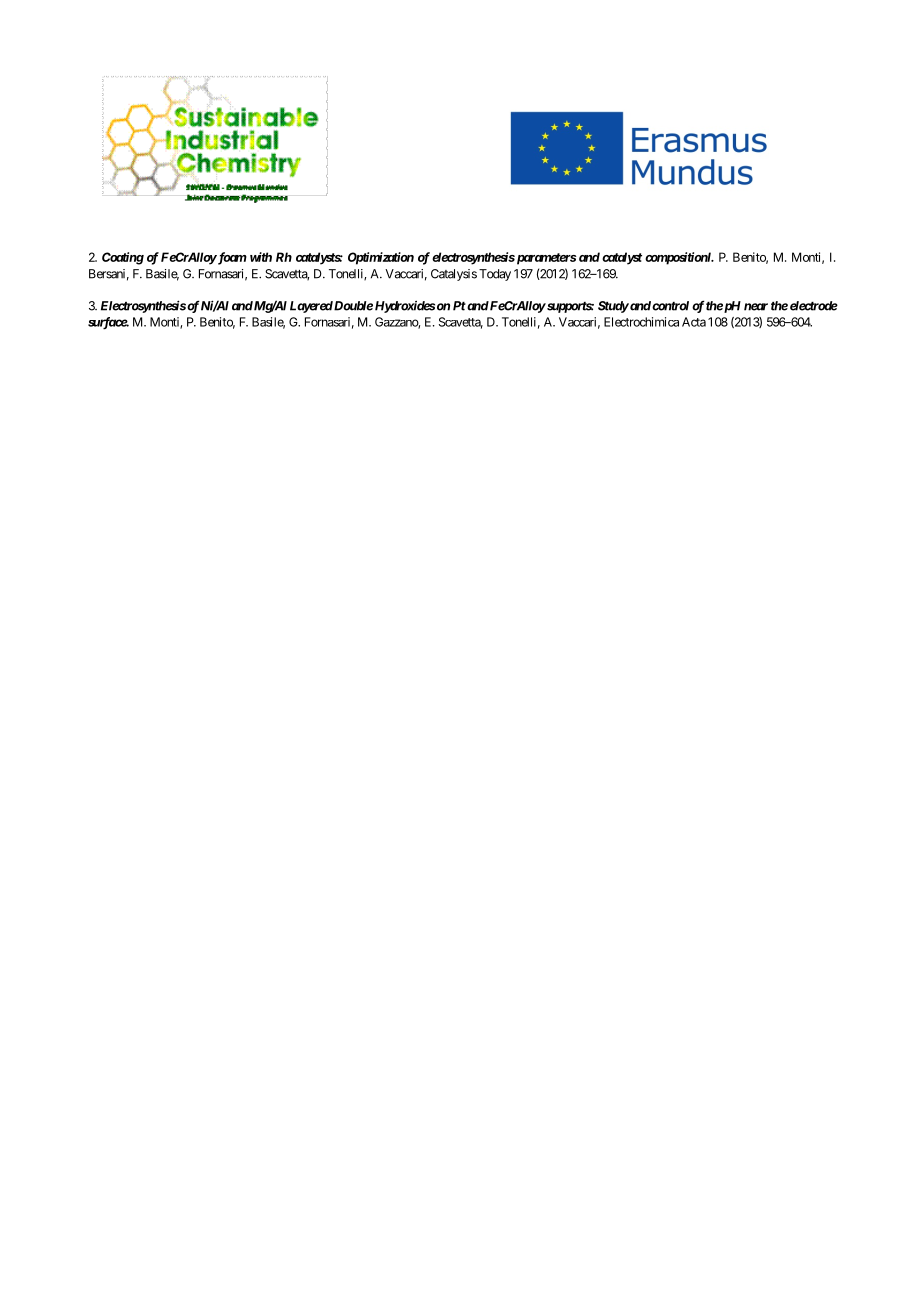 This screenshot has width=924, height=1308. I want to click on Optimization, so click(381, 258).
